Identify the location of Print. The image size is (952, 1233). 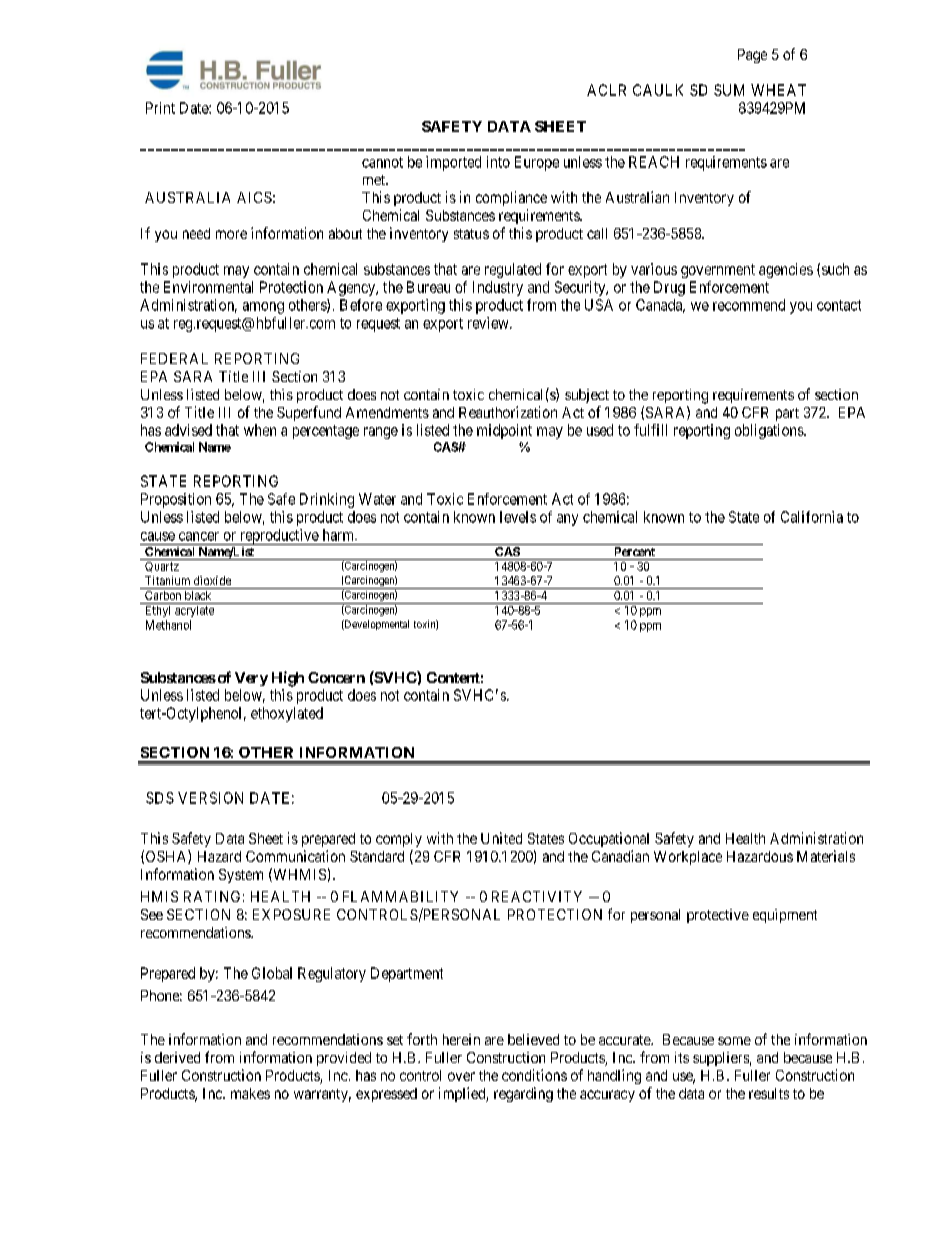
(160, 108).
